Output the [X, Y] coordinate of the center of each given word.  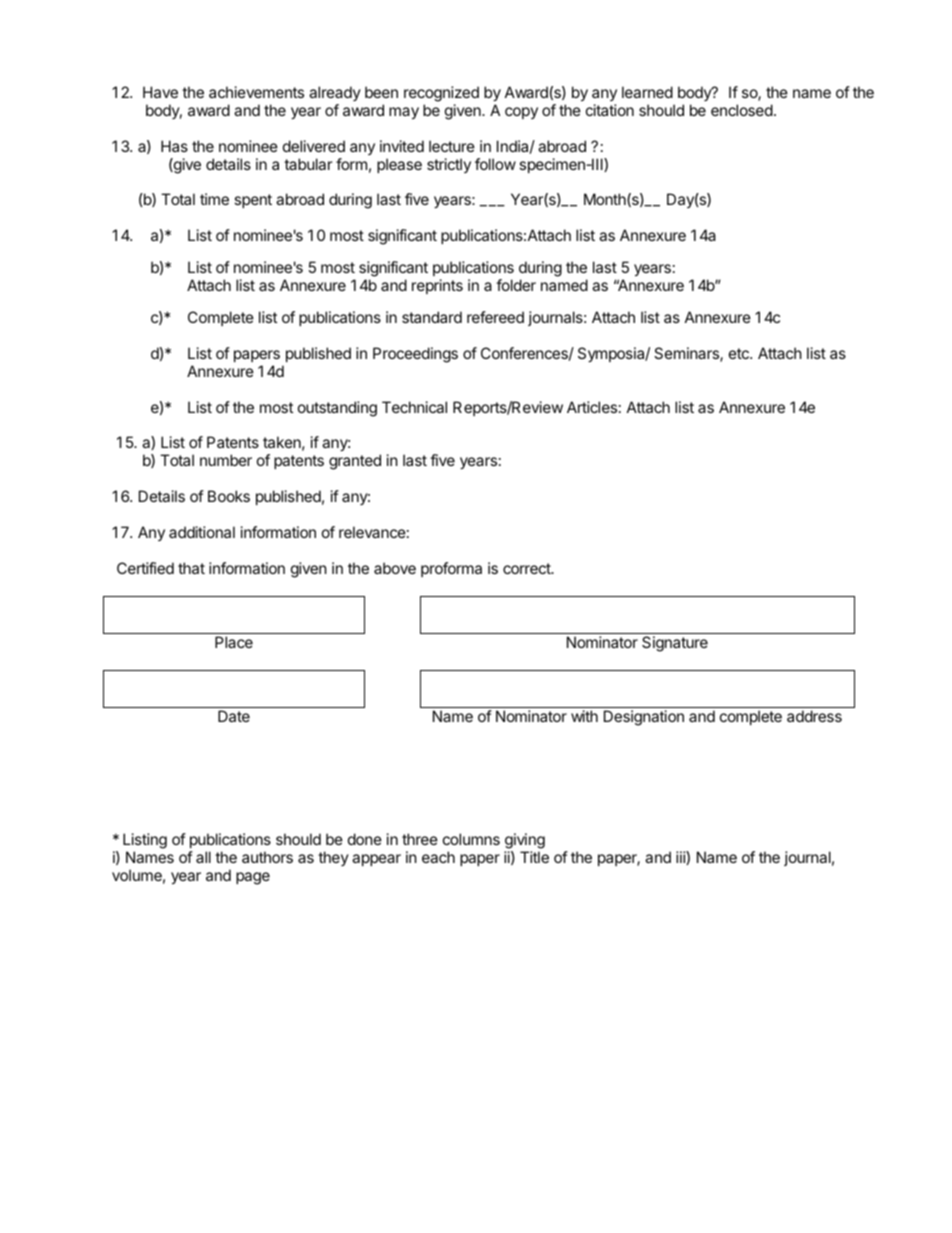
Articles [592, 407]
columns [471, 839]
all [203, 857]
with [584, 716]
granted [355, 462]
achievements [256, 92]
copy [521, 113]
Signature [675, 644]
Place [234, 642]
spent [253, 201]
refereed [495, 317]
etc [740, 353]
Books [229, 496]
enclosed [742, 110]
